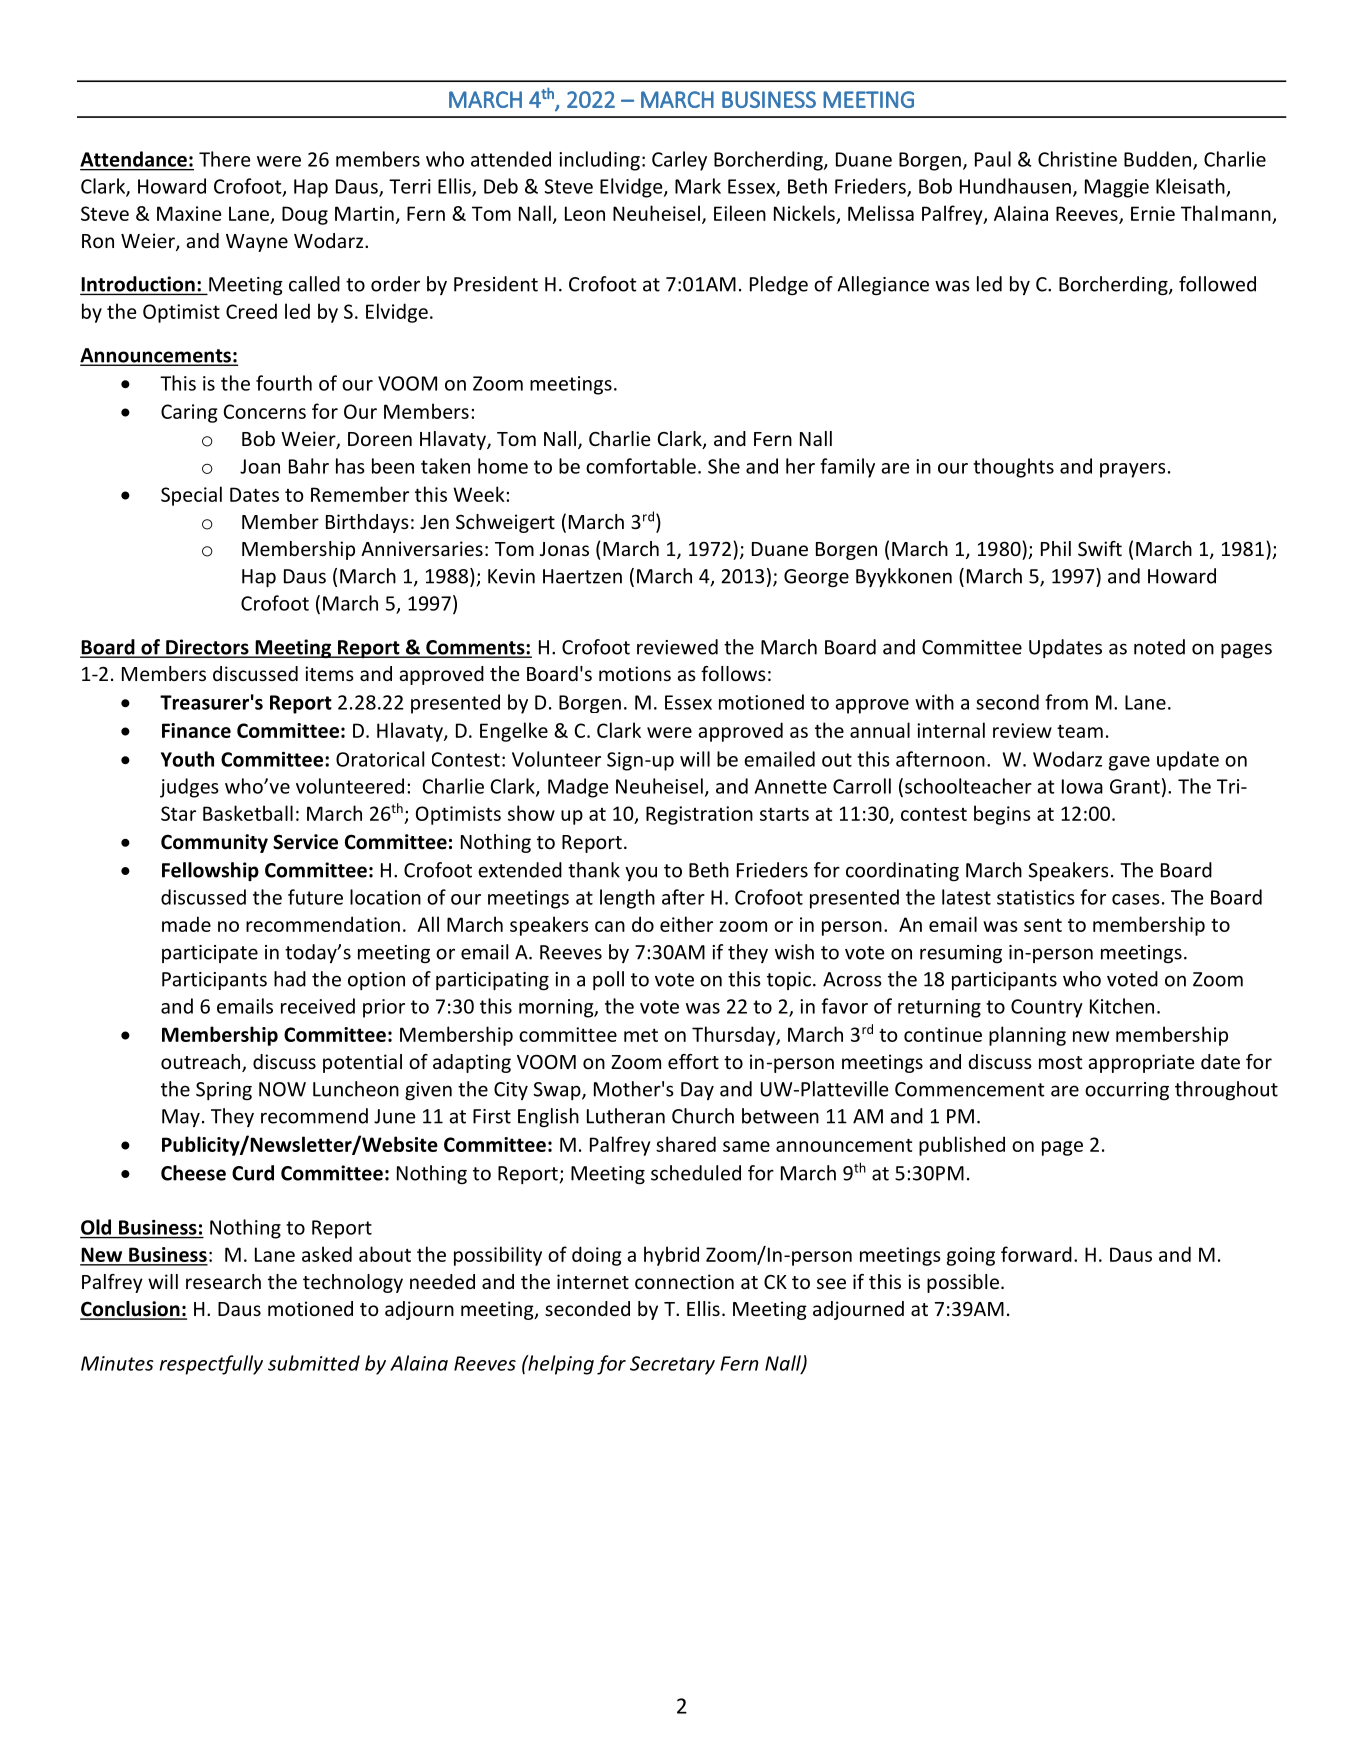  I want to click on Maggie, so click(1117, 188).
